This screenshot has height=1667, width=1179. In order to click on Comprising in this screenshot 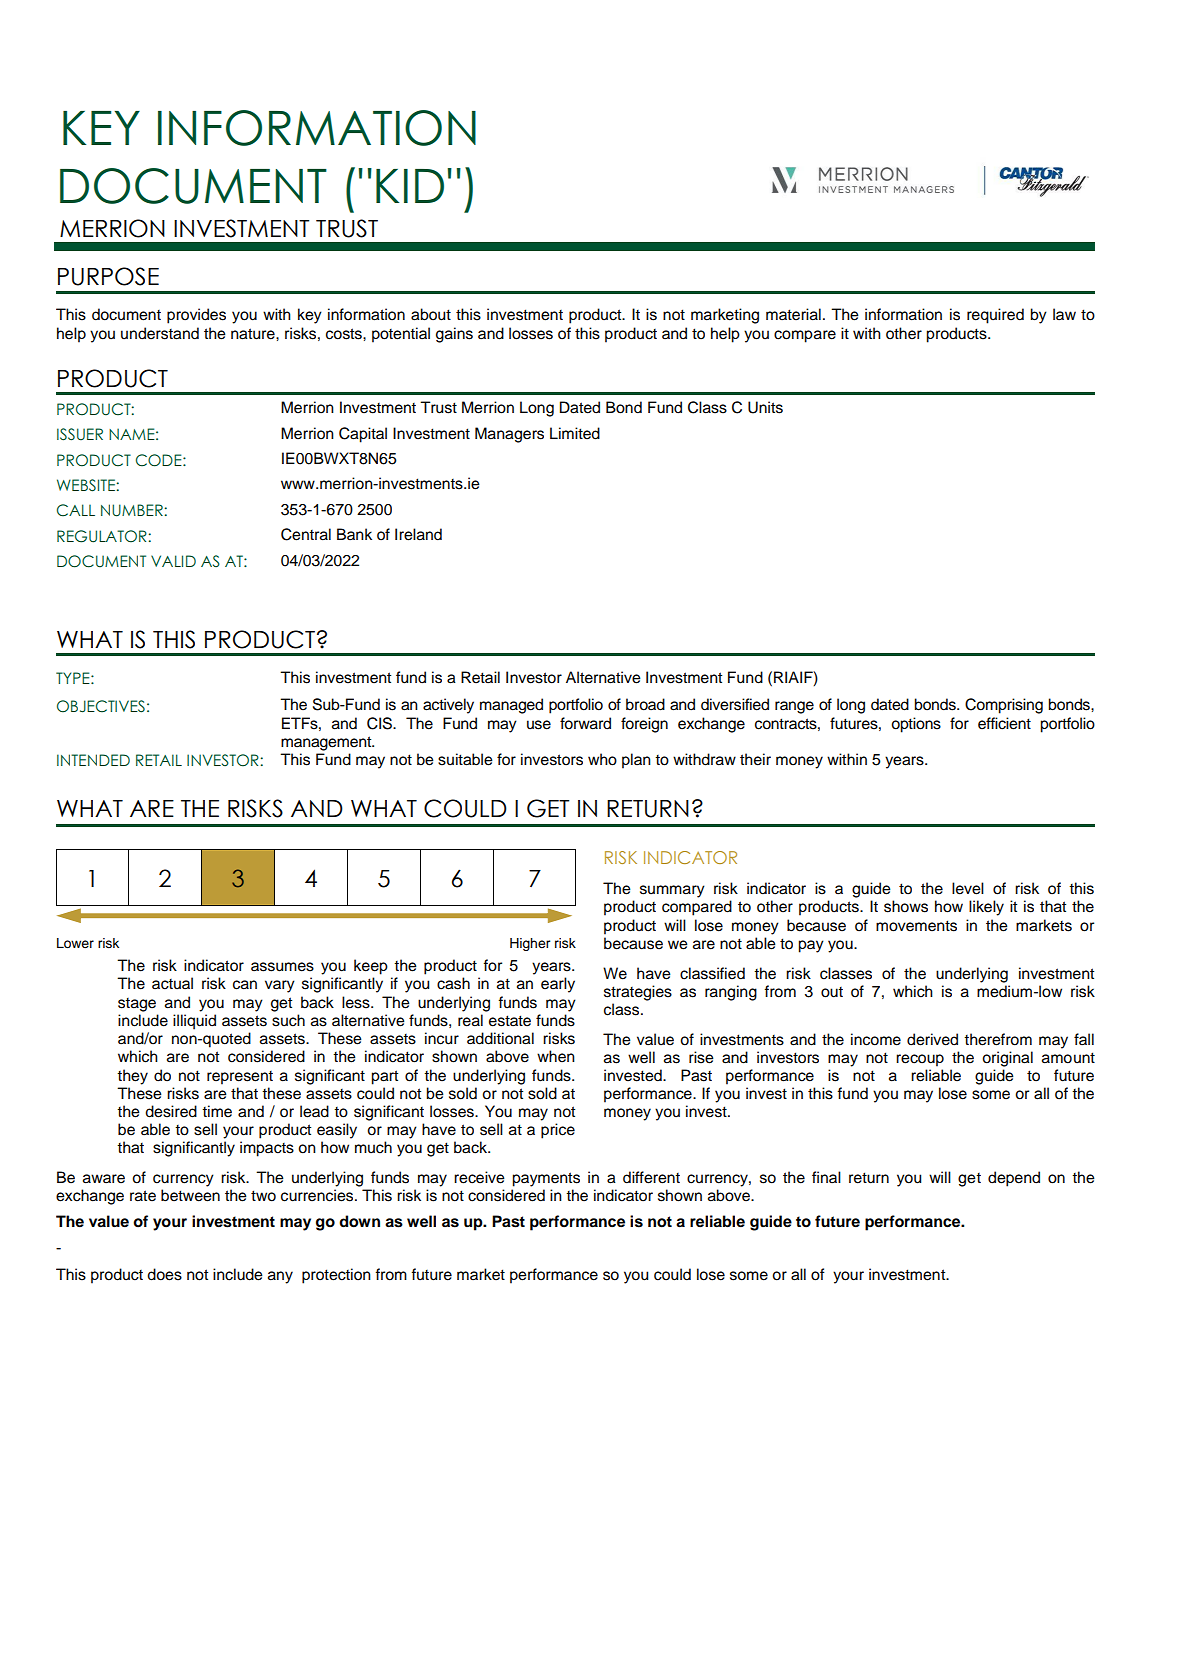, I will do `click(1004, 706)`.
